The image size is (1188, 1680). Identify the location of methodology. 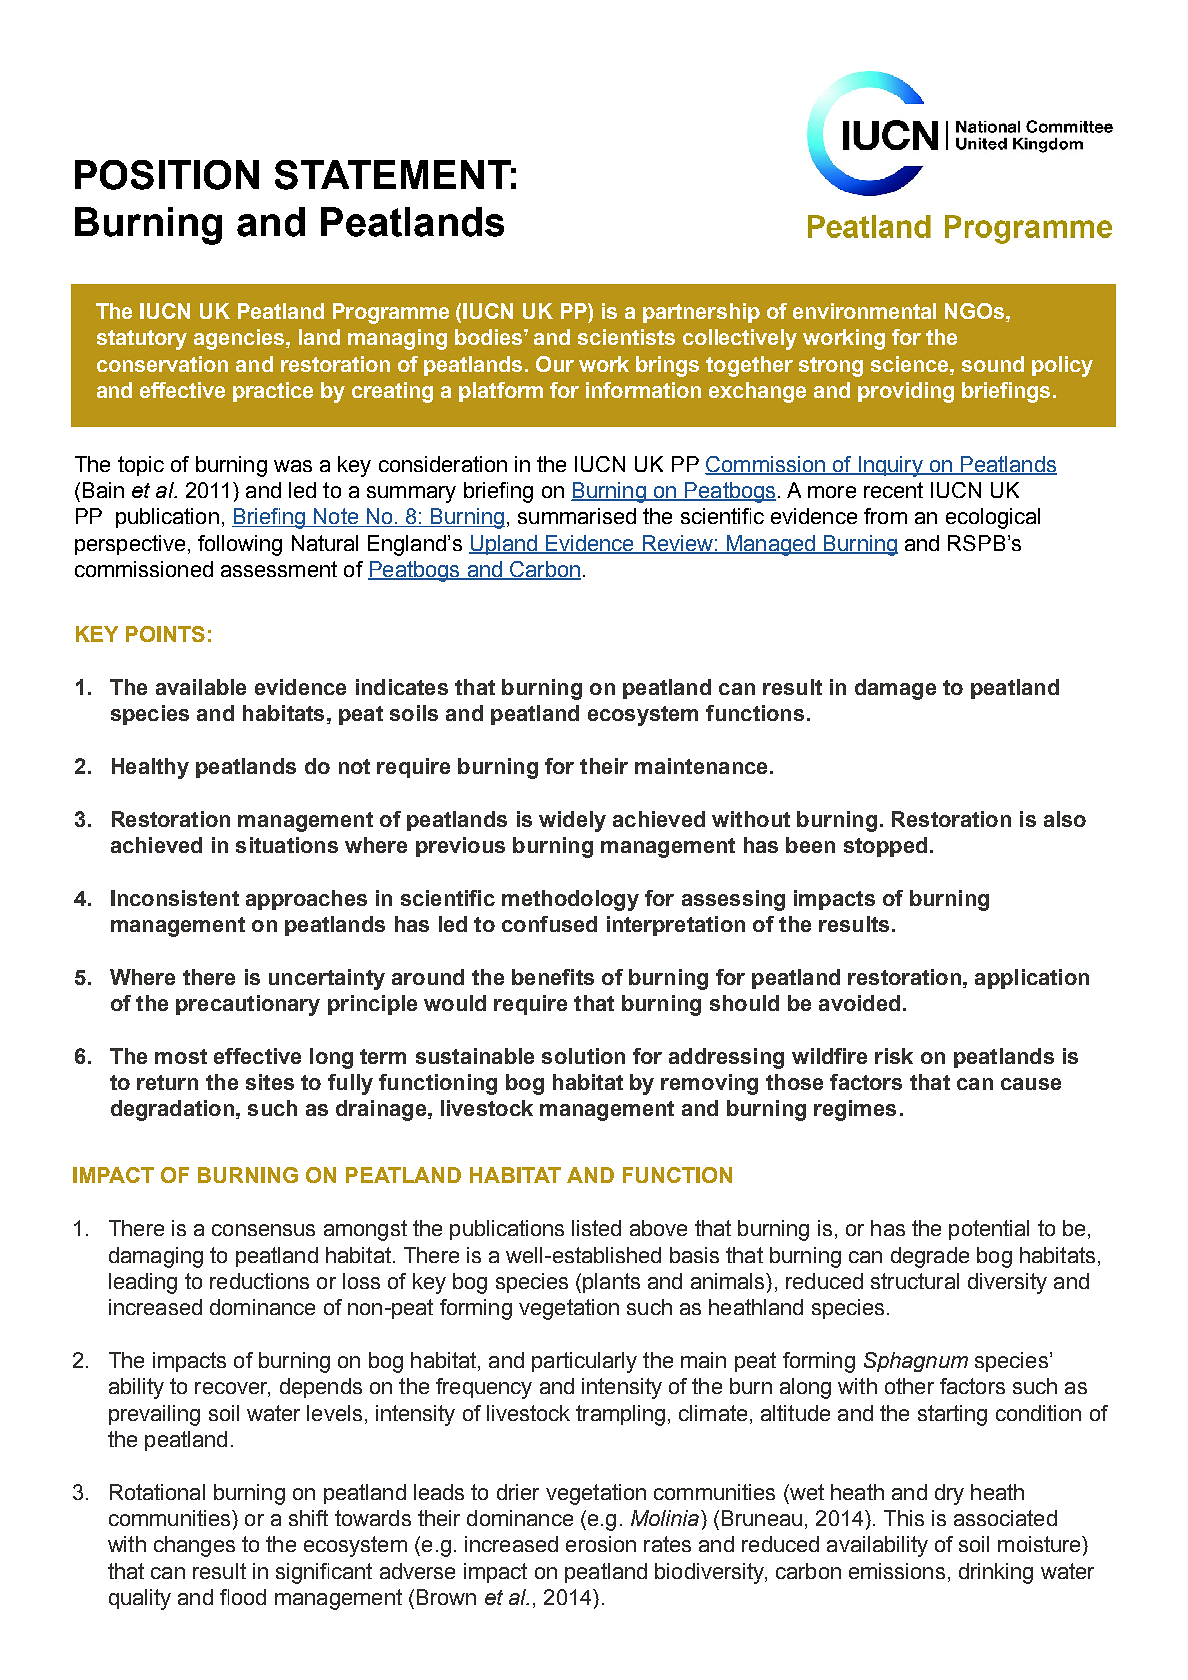
(570, 900).
